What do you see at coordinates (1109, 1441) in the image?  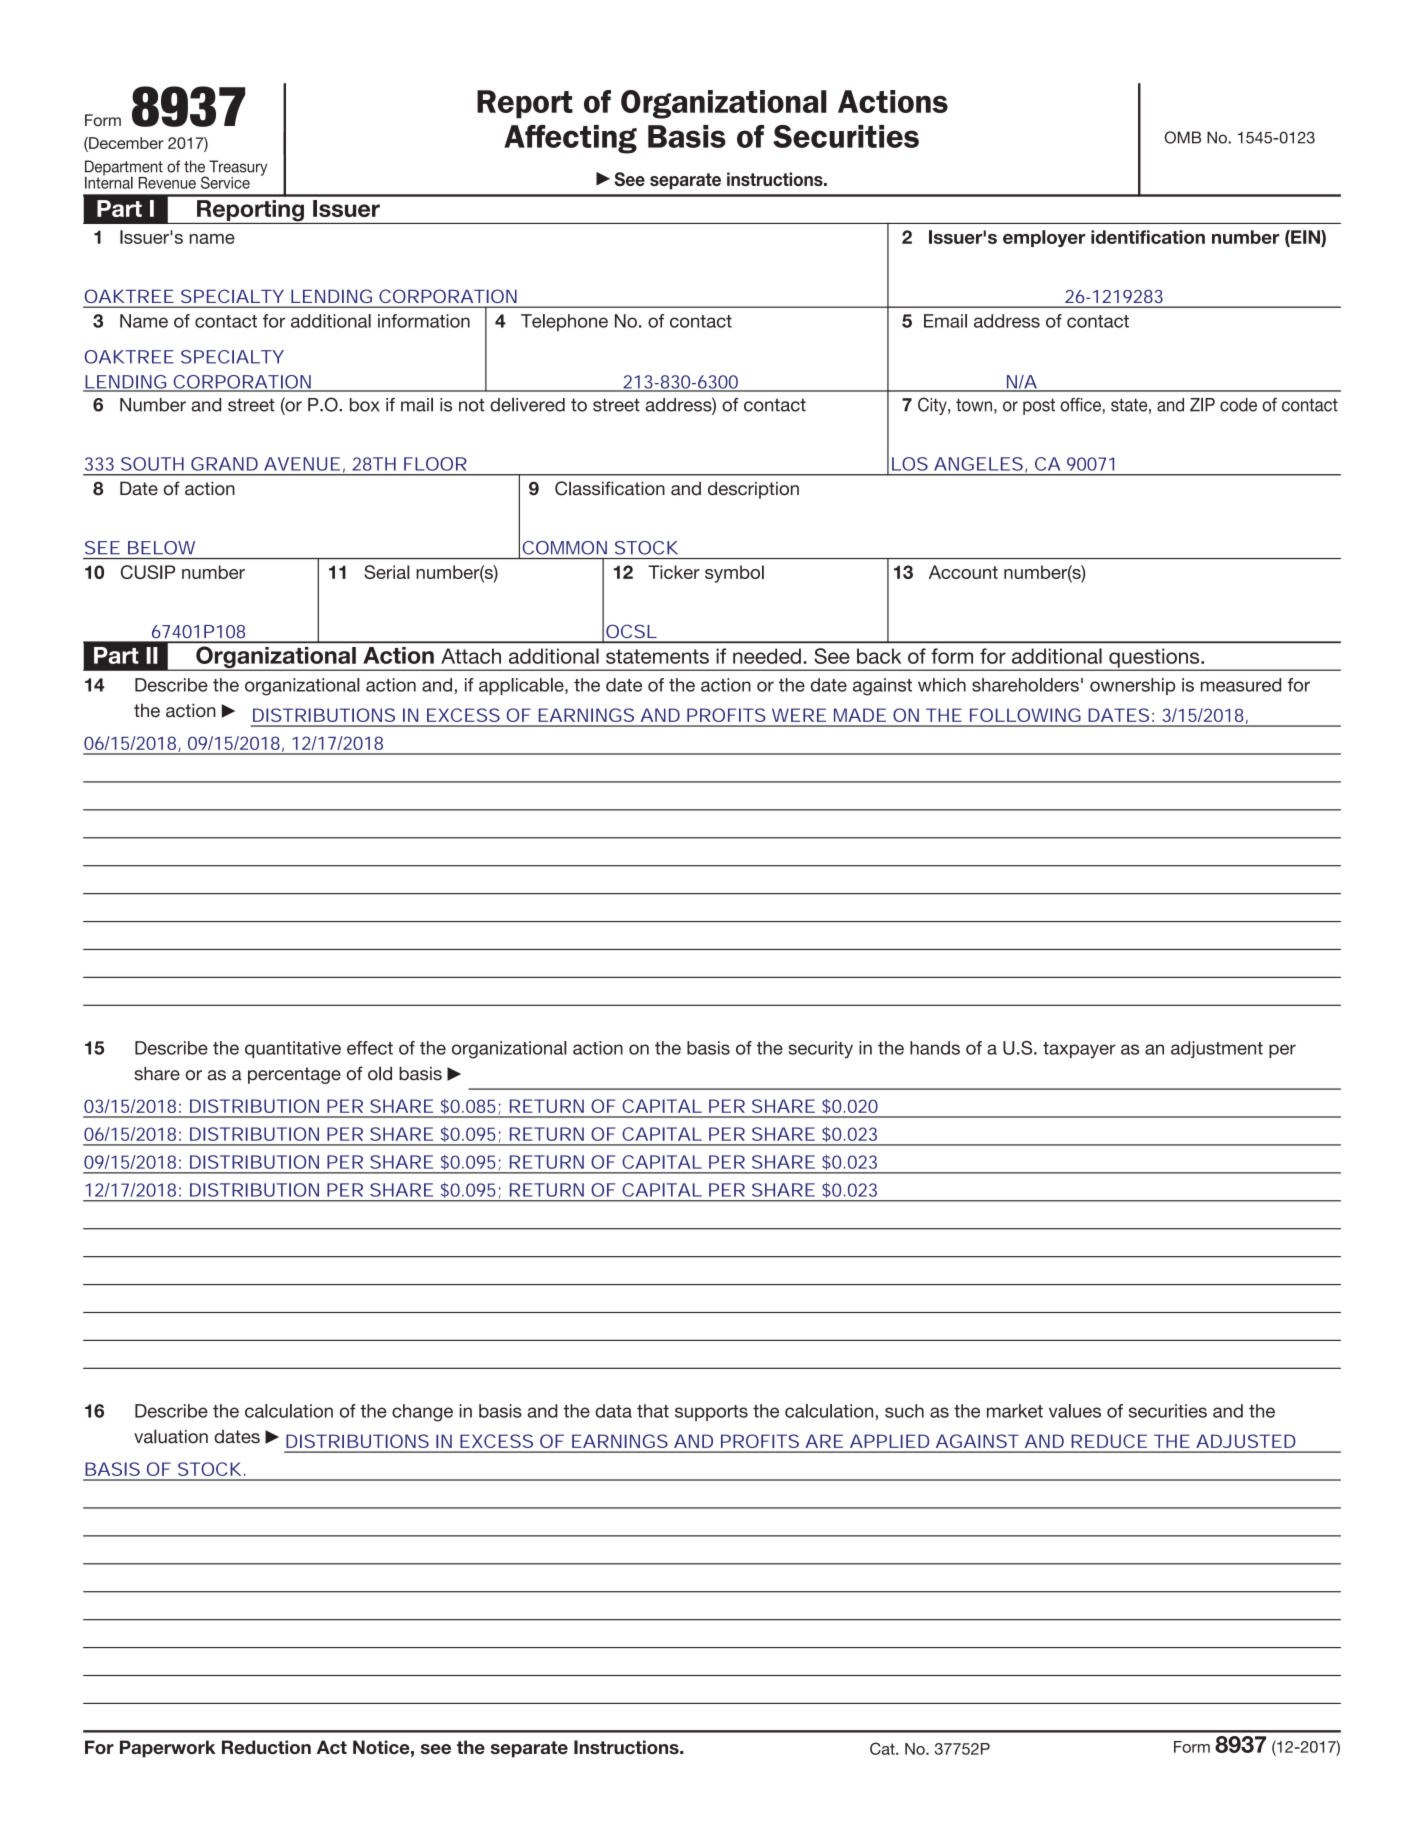 I see `REDUCE` at bounding box center [1109, 1441].
